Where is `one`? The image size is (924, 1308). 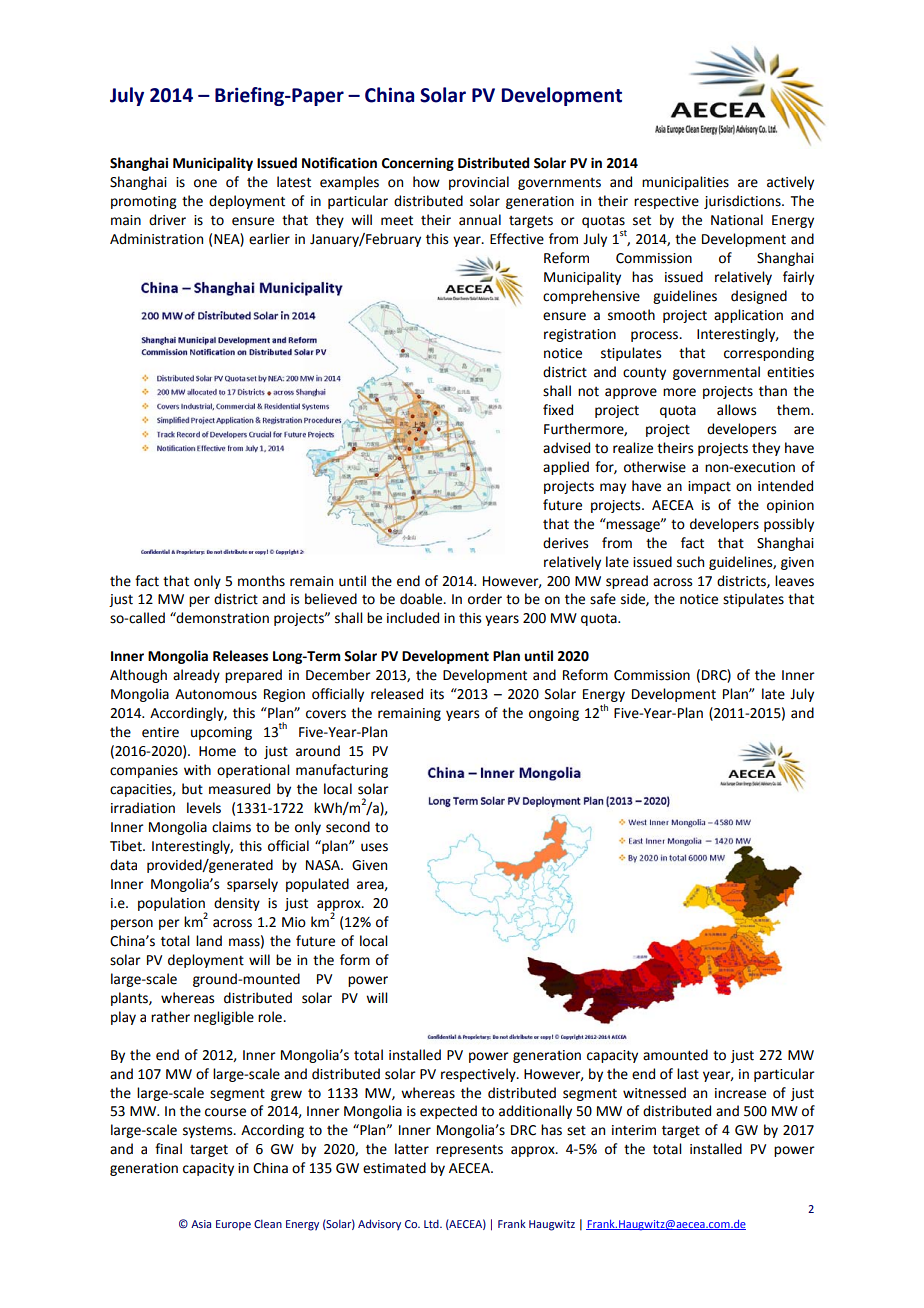 one is located at coordinates (205, 183).
